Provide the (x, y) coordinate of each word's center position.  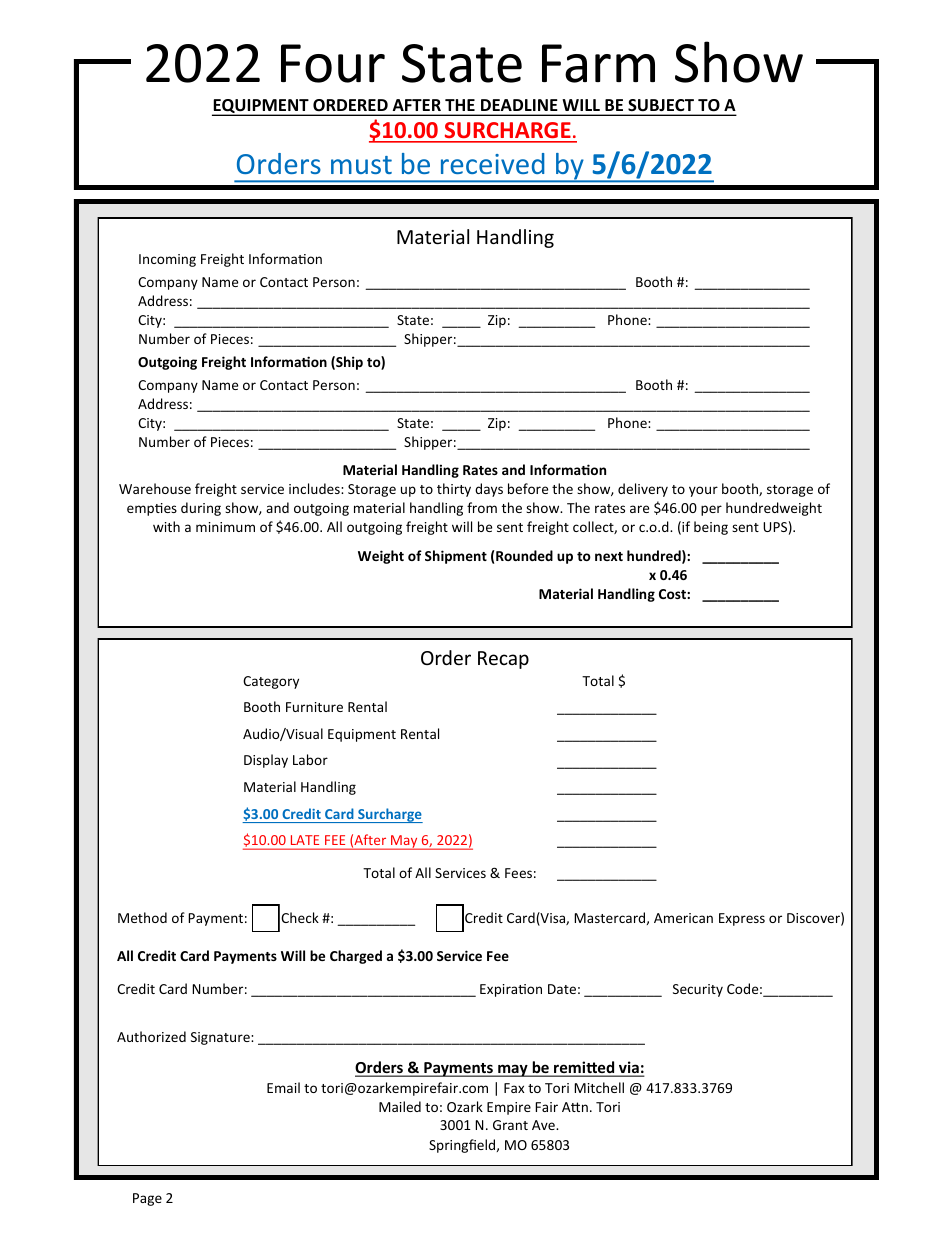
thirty (454, 490)
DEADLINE (519, 105)
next (609, 556)
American (683, 918)
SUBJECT (661, 105)
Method (142, 917)
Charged (356, 957)
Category (271, 682)
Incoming (167, 260)
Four (333, 63)
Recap (503, 660)
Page (147, 1199)
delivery (643, 490)
